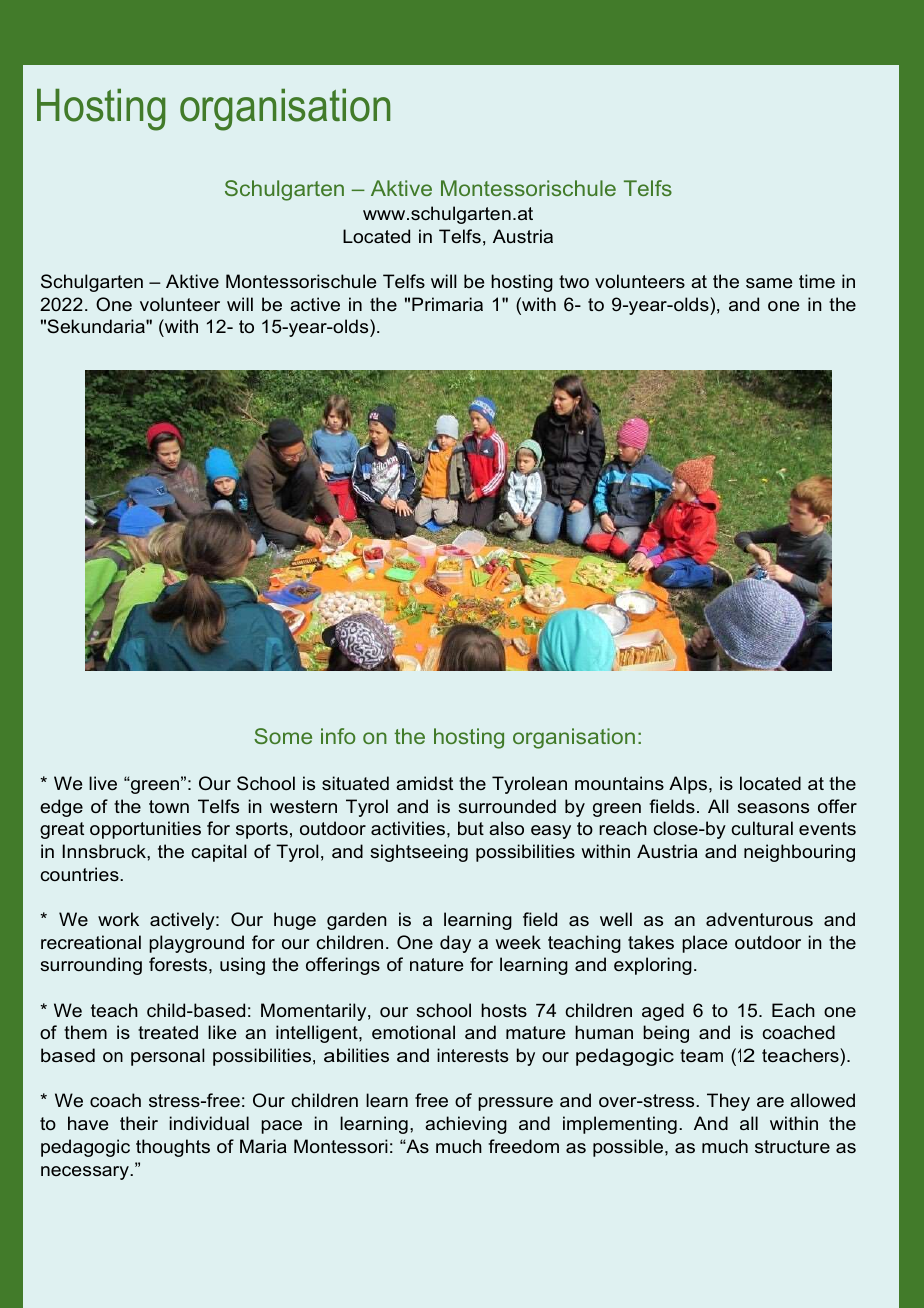 The height and width of the page is (1308, 924). Describe the element at coordinates (817, 281) in the page. I see `time` at that location.
